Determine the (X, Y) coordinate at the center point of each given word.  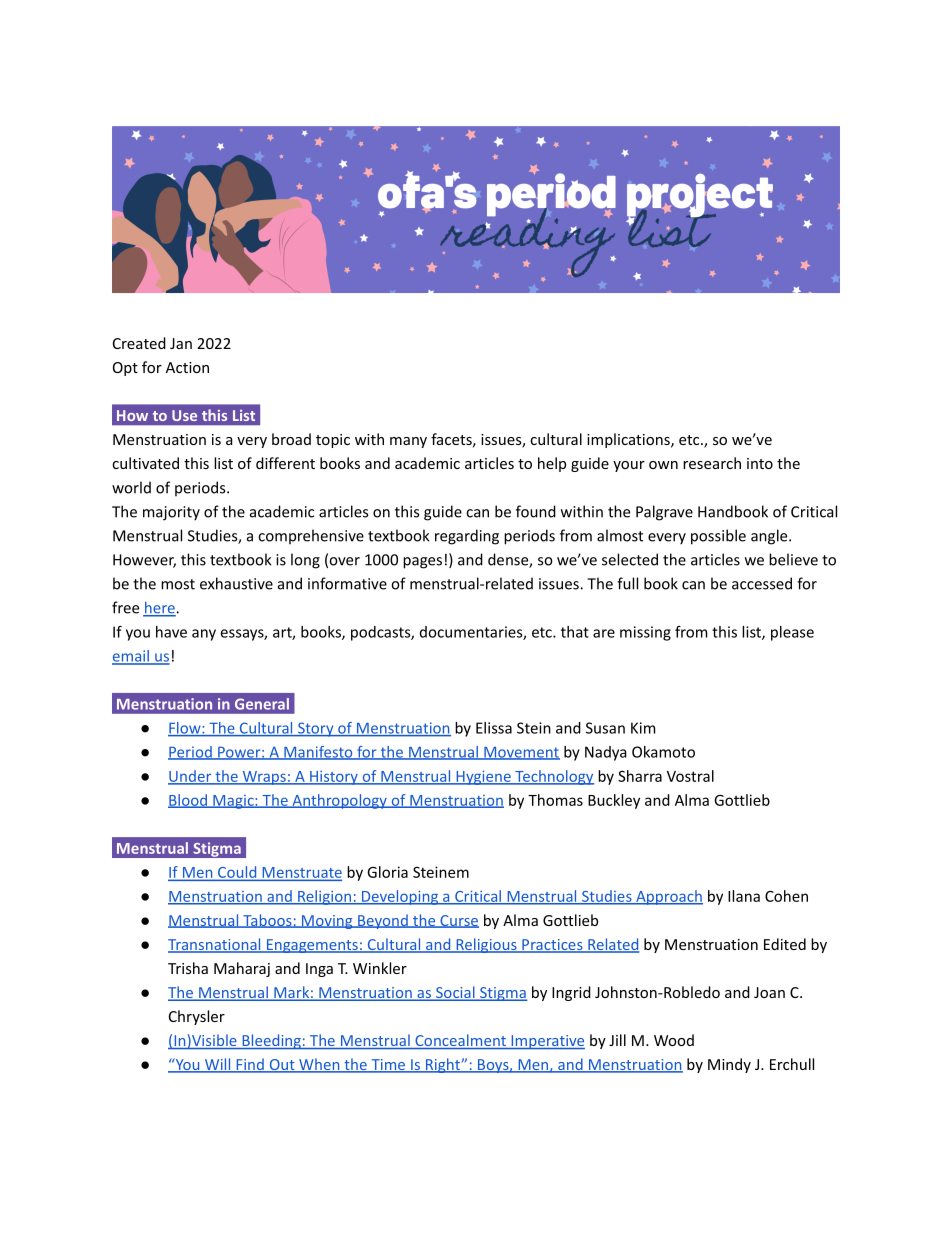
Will (217, 1065)
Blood (188, 801)
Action (187, 367)
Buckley (614, 801)
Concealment (460, 1041)
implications (629, 440)
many (408, 442)
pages (422, 563)
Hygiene (483, 778)
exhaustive (236, 583)
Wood (674, 1040)
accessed (762, 583)
